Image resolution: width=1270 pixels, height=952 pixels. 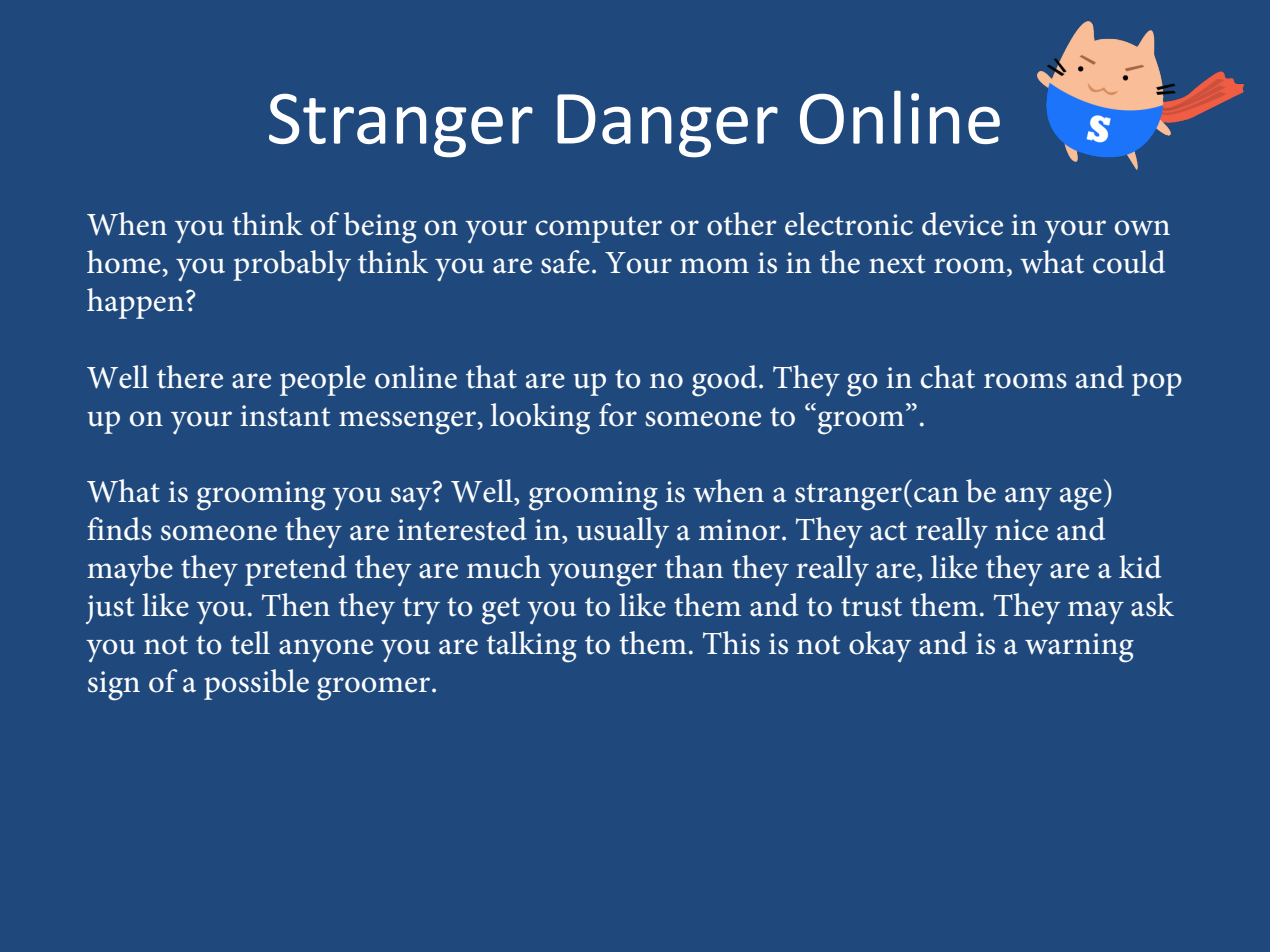 I want to click on instant, so click(x=285, y=416).
